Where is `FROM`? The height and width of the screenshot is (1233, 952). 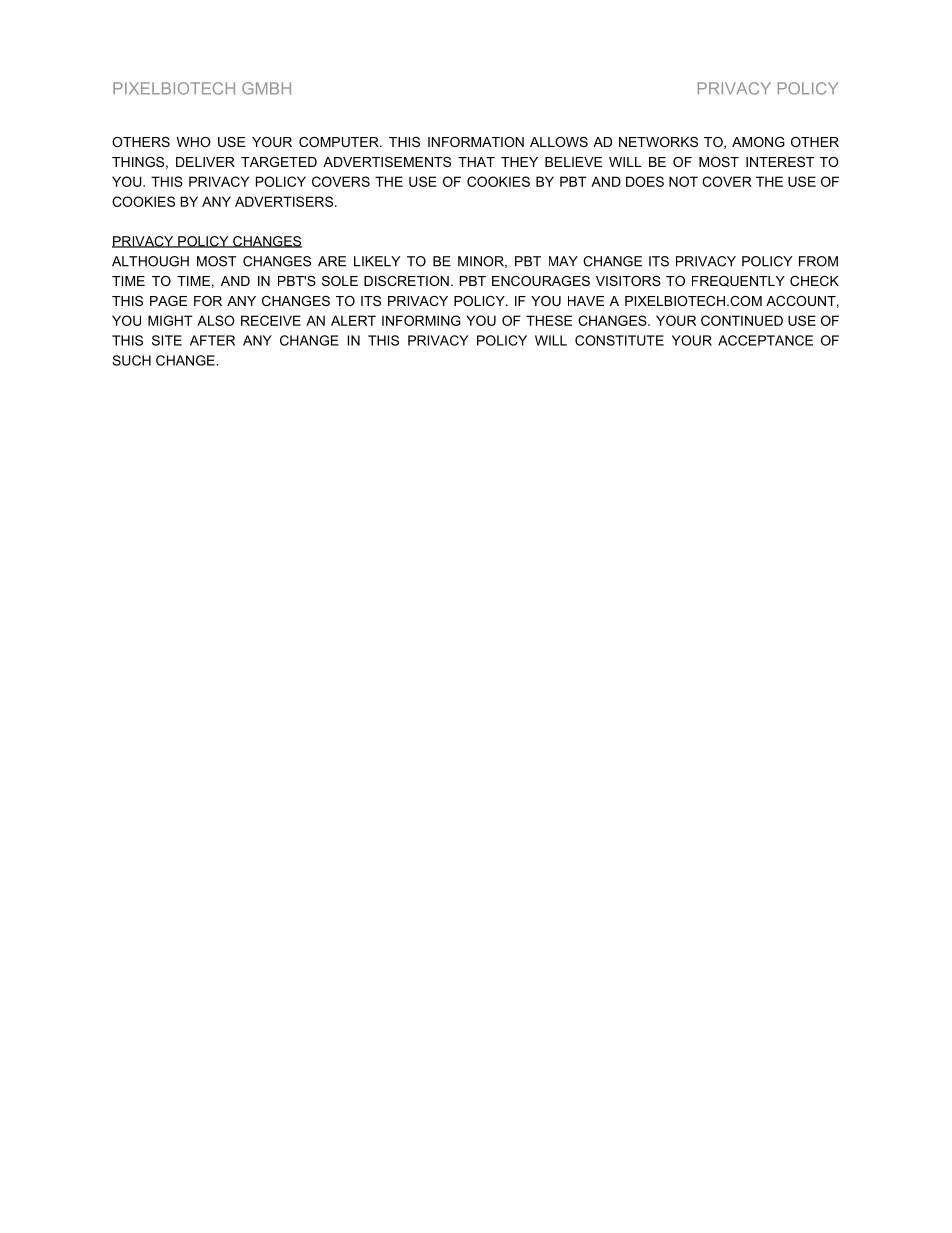 FROM is located at coordinates (818, 261).
